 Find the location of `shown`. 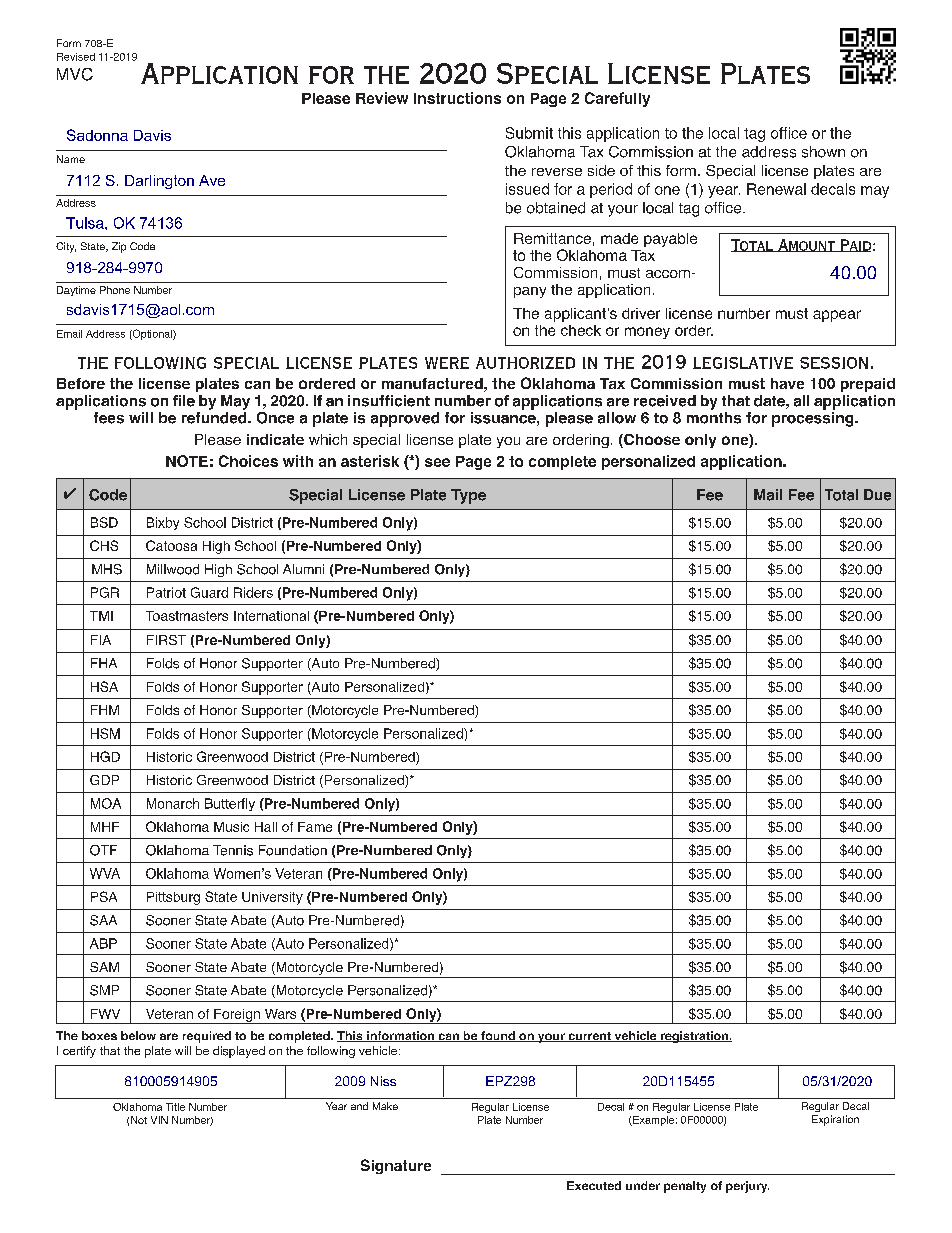

shown is located at coordinates (823, 152).
